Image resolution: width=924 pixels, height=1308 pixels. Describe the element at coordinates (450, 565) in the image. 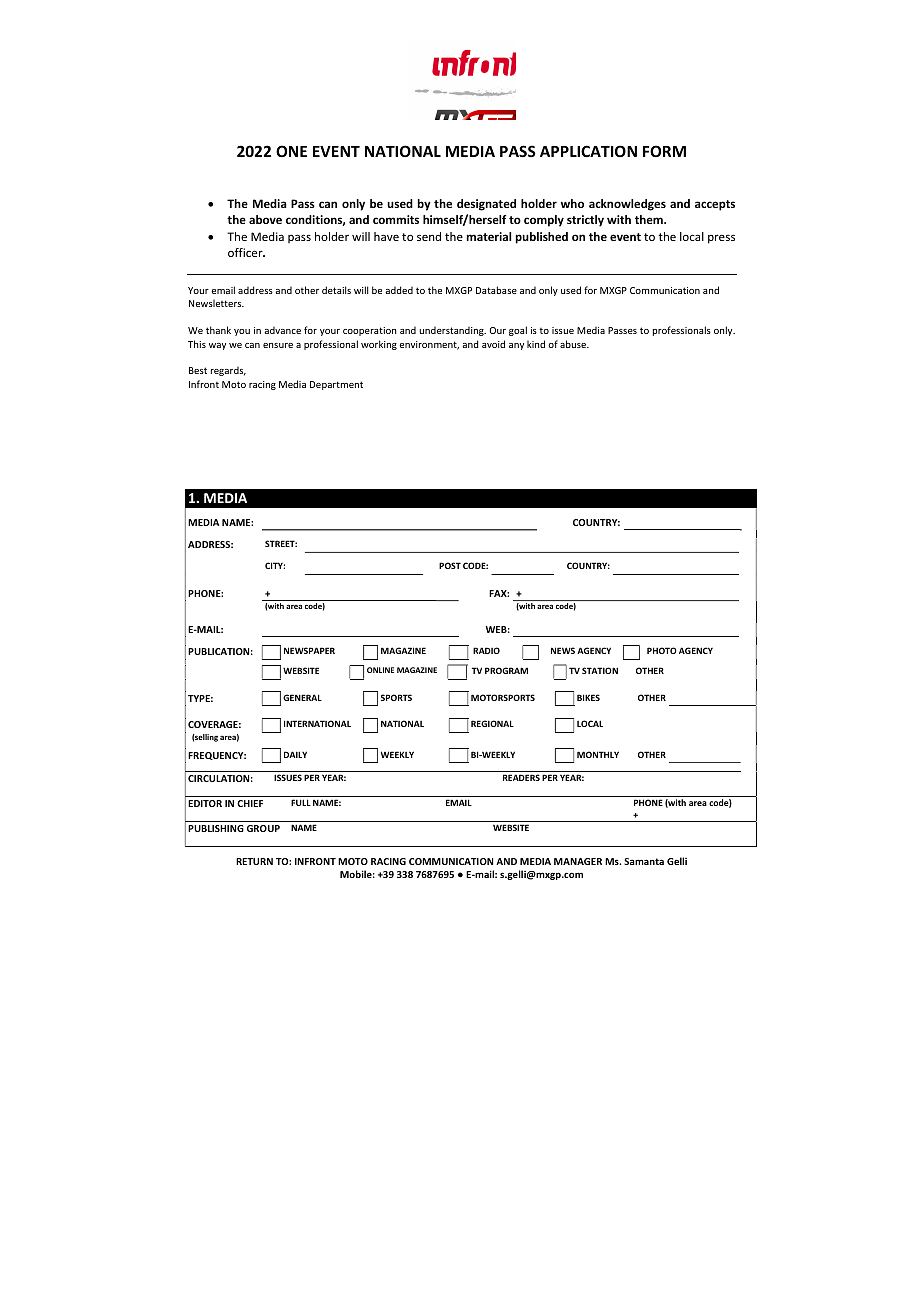

I see `POST` at that location.
